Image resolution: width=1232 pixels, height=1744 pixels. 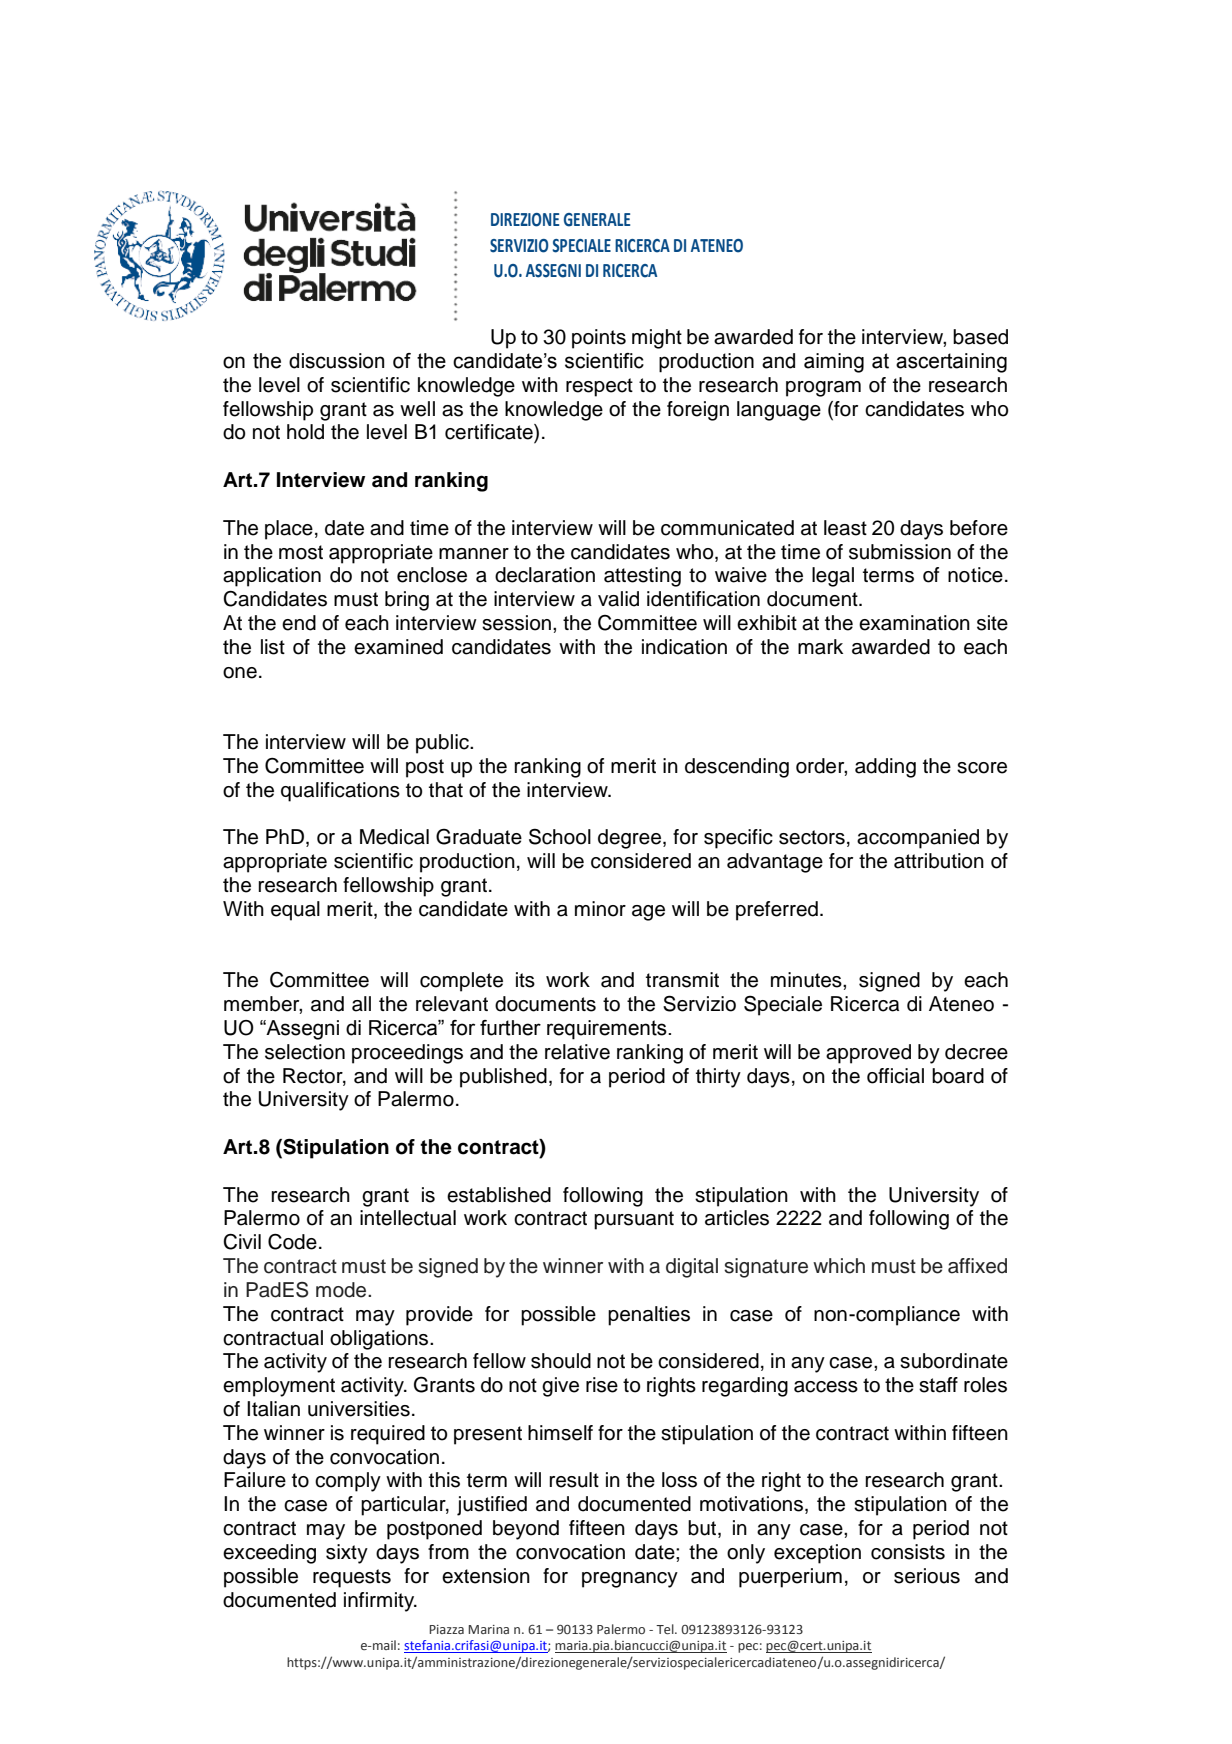 I want to click on pregnancy, so click(x=630, y=1580).
